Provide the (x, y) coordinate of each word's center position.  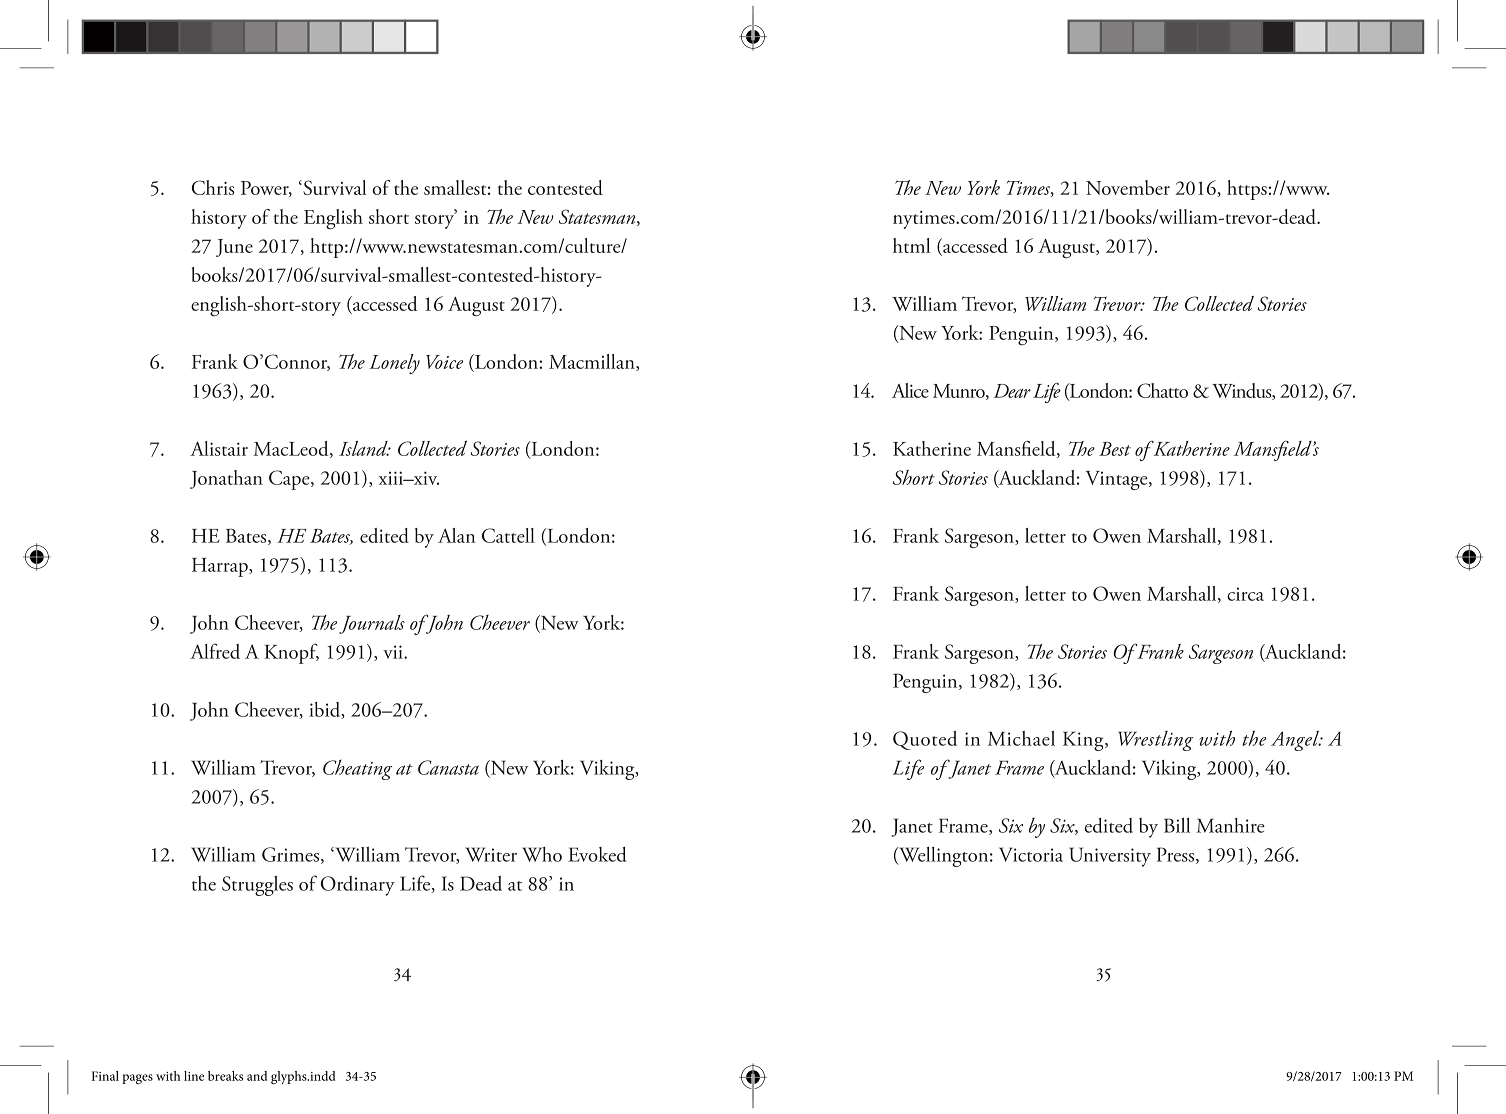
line (194, 1076)
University (1110, 857)
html (911, 245)
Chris (213, 187)
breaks (225, 1076)
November (1128, 187)
